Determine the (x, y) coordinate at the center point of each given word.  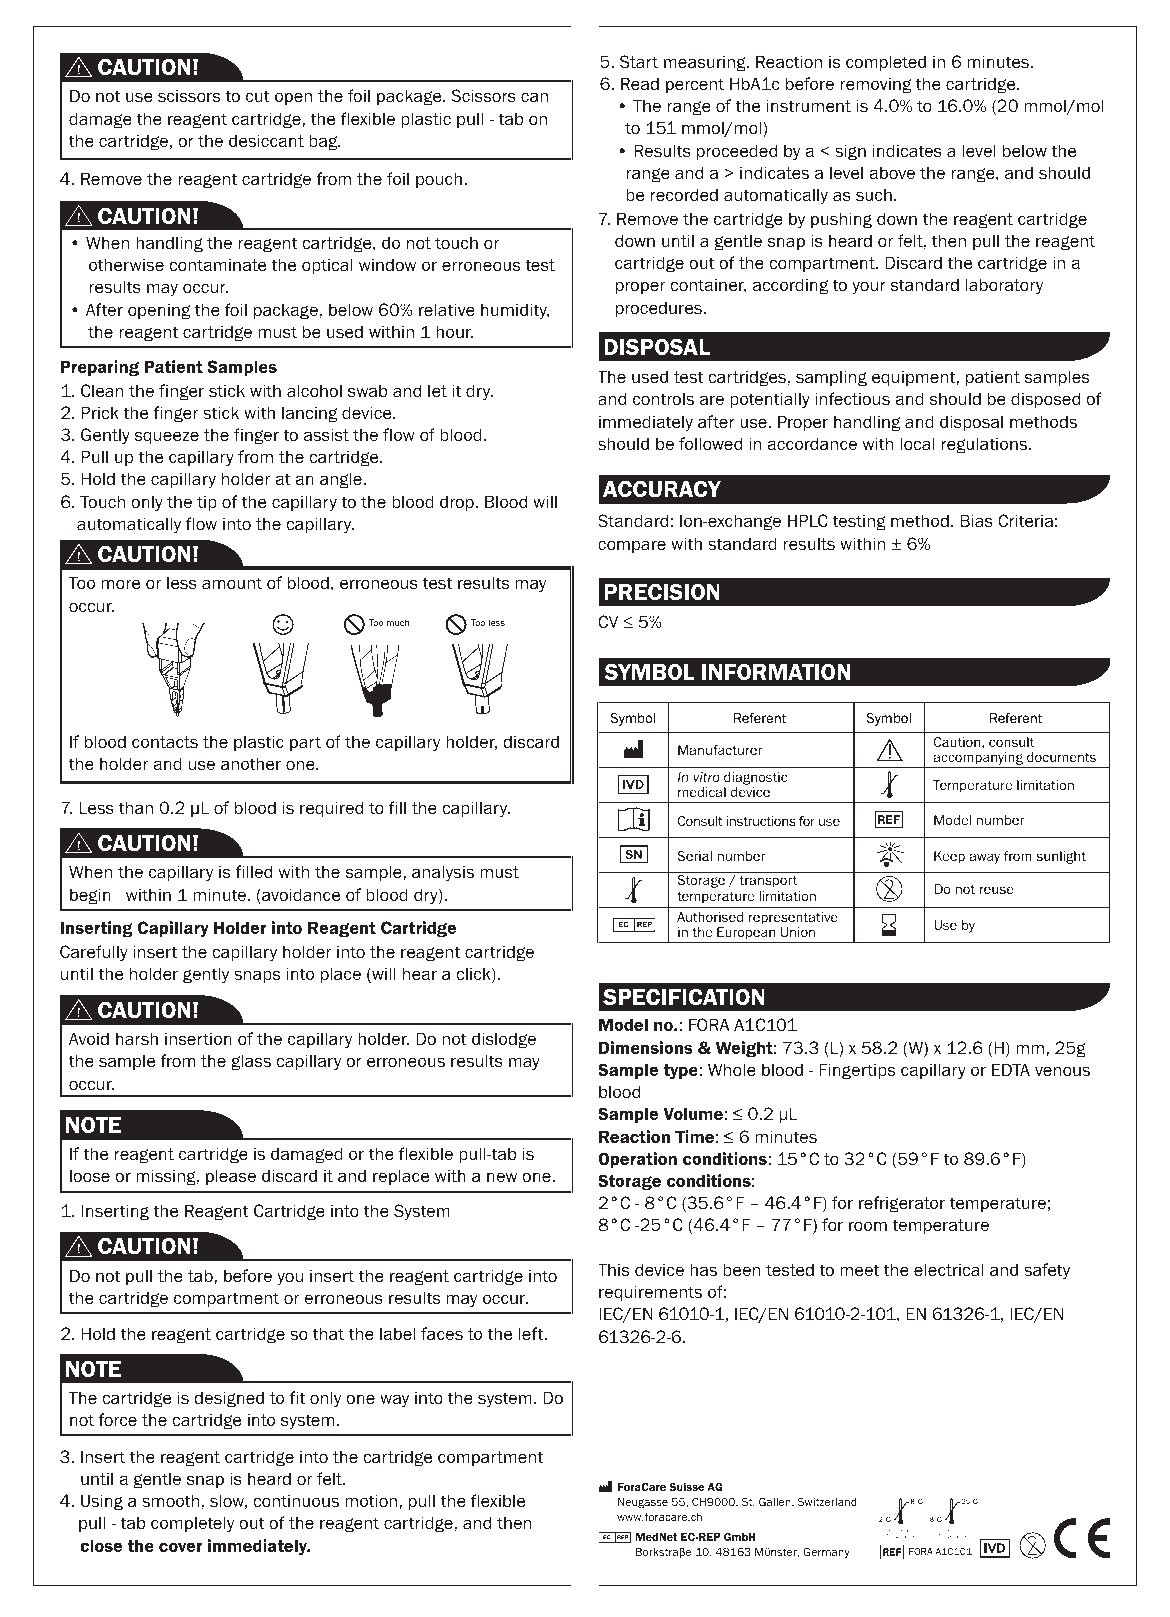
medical (702, 792)
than (135, 807)
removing (875, 85)
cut (258, 96)
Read (640, 84)
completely (193, 1524)
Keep (949, 857)
